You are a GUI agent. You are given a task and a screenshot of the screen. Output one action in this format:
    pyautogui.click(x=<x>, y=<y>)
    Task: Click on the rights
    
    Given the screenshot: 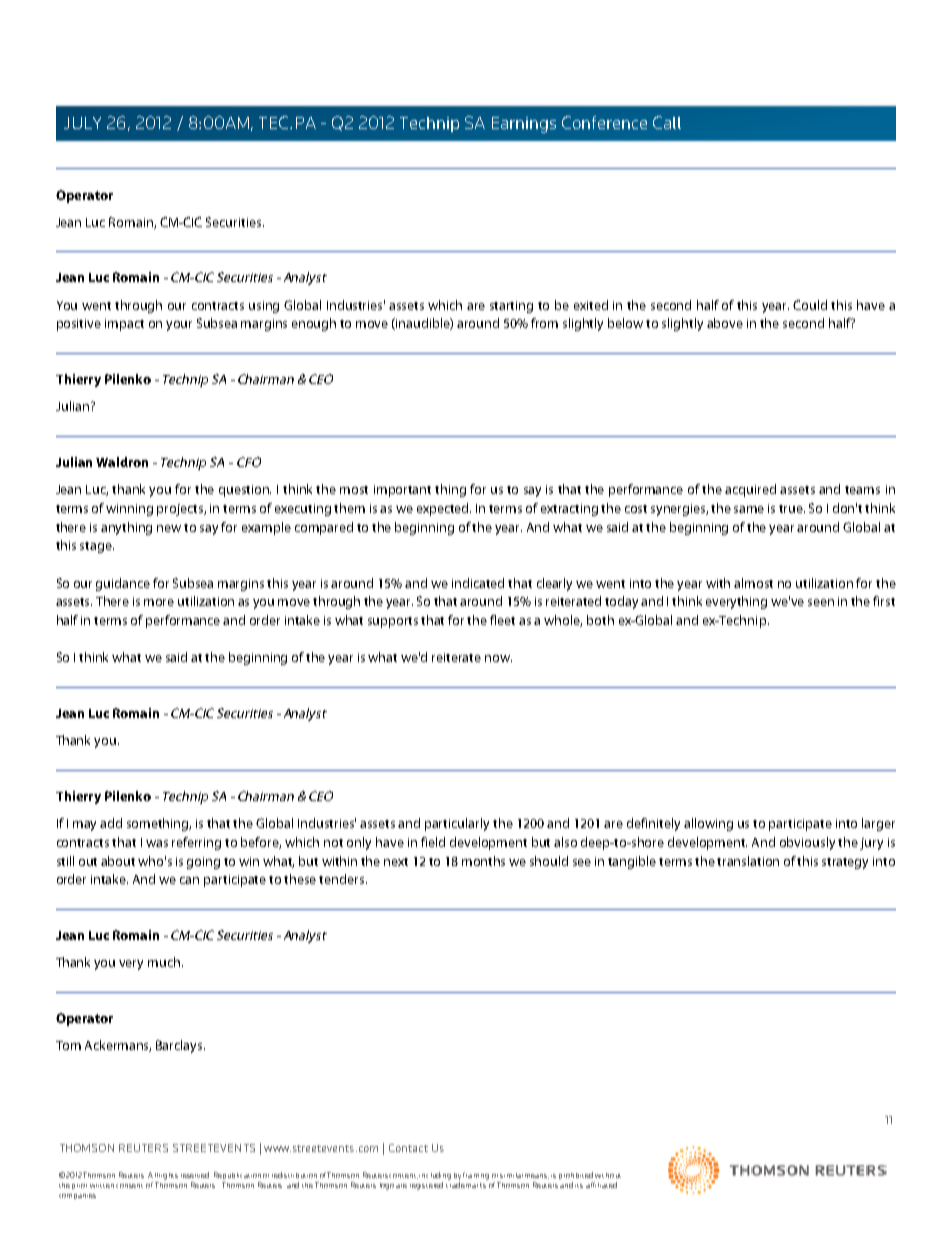 What is the action you would take?
    pyautogui.click(x=168, y=1176)
